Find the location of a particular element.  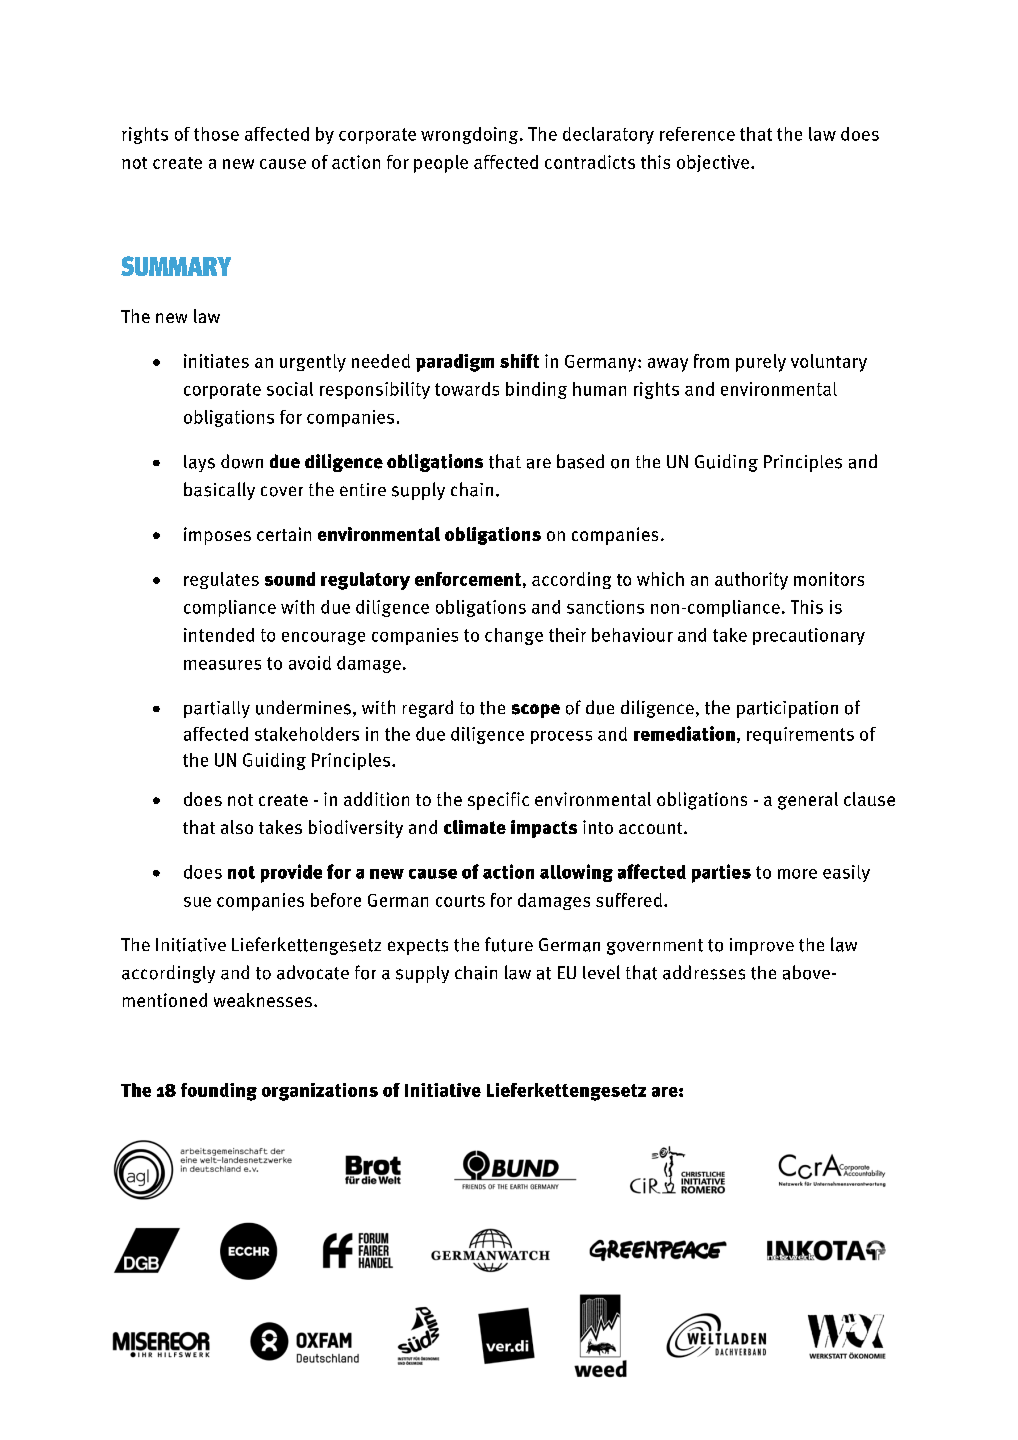

authority is located at coordinates (751, 581).
